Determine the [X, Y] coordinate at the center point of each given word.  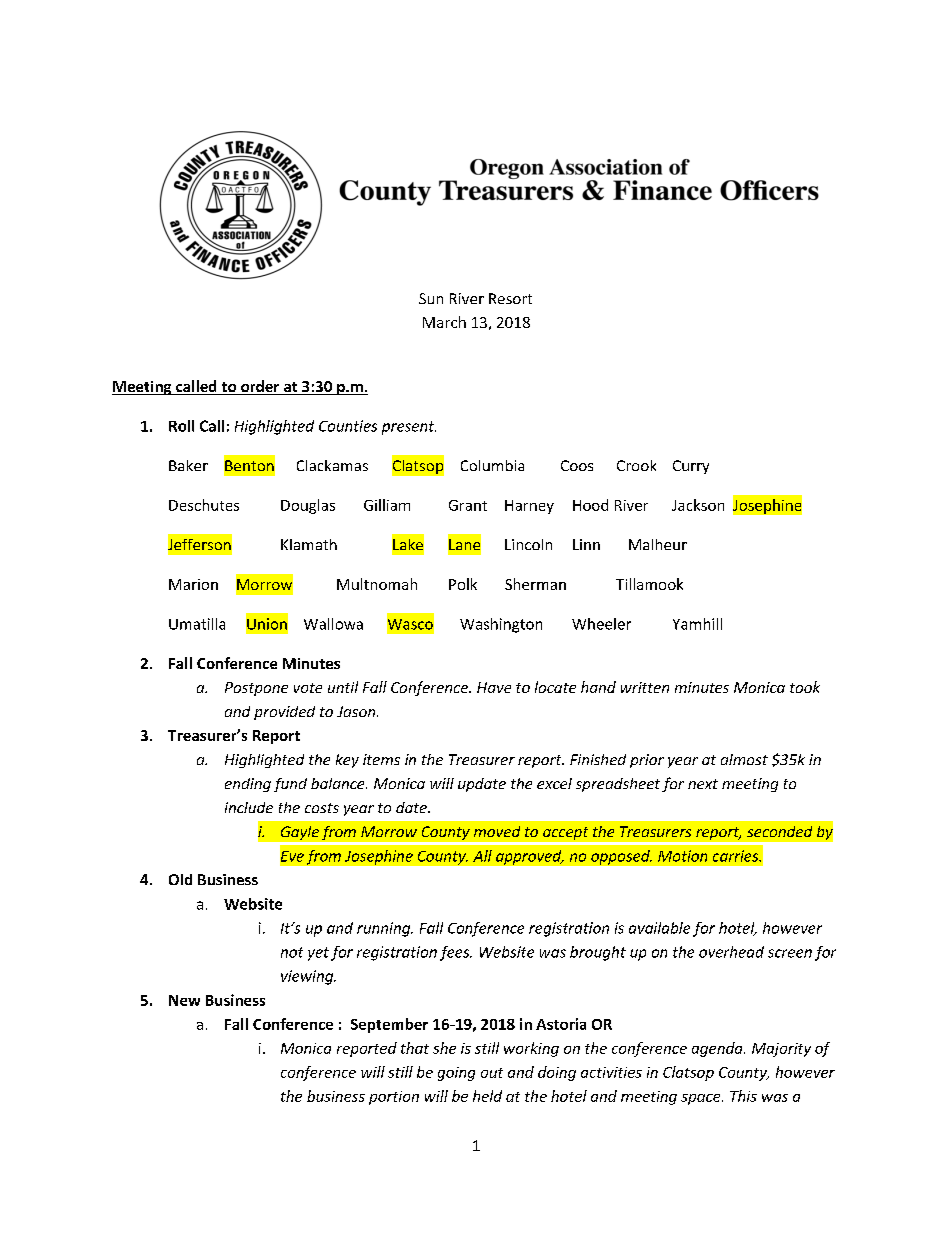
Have [494, 687]
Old [180, 879]
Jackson [698, 505]
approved [530, 857]
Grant [468, 505]
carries [737, 856]
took [805, 687]
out [492, 1073]
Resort [510, 298]
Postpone [256, 689]
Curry [691, 467]
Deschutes [204, 505]
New [184, 1000]
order [260, 387]
